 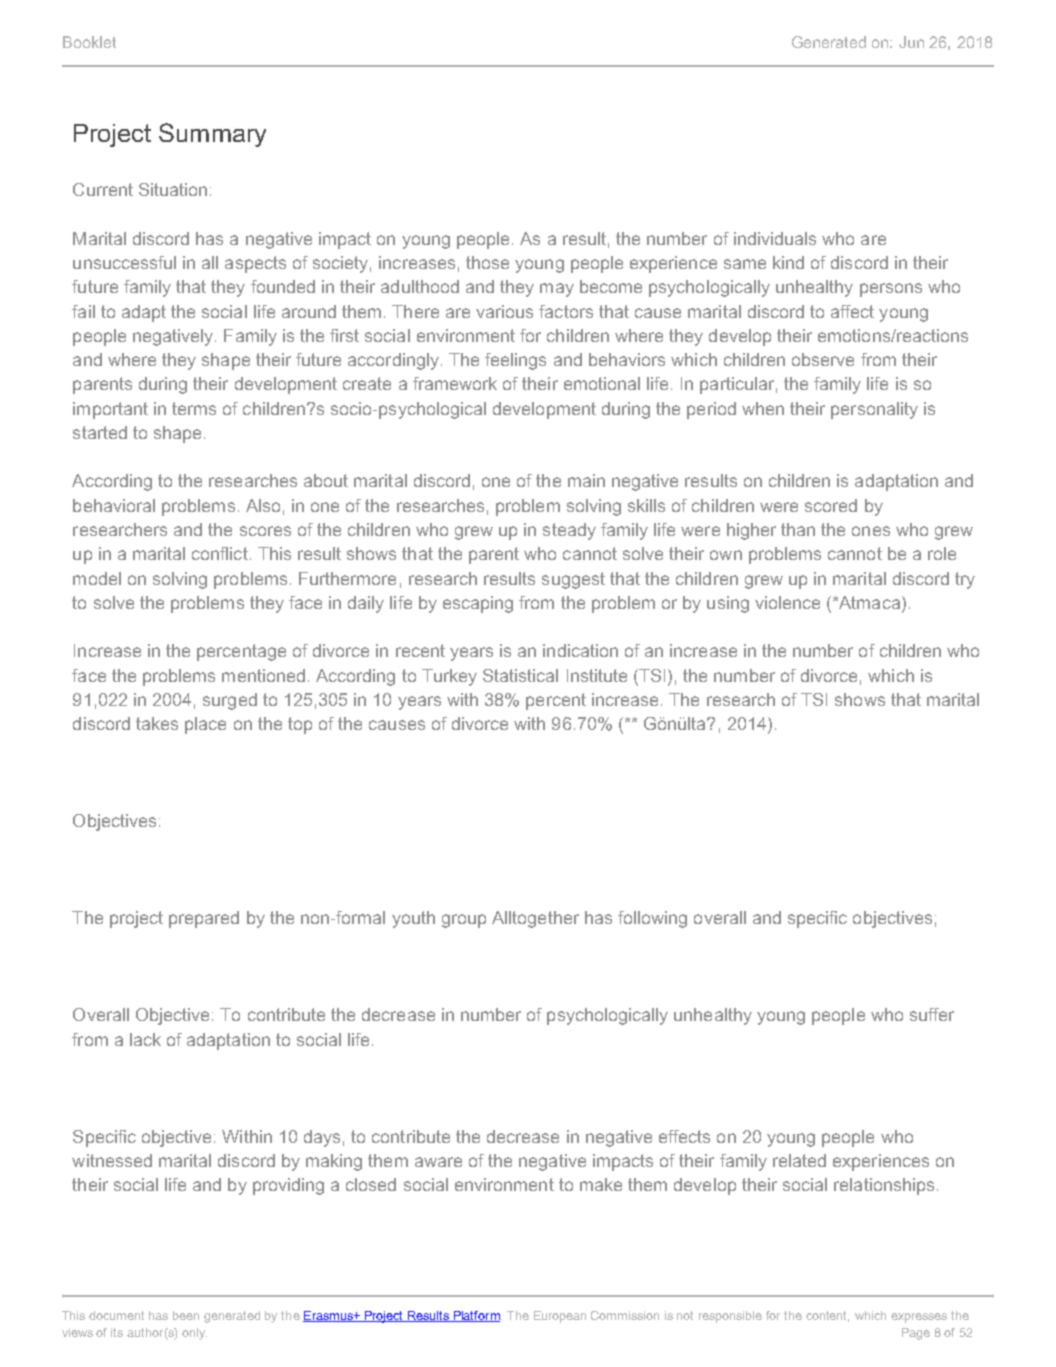 I want to click on Jun, so click(x=911, y=42).
